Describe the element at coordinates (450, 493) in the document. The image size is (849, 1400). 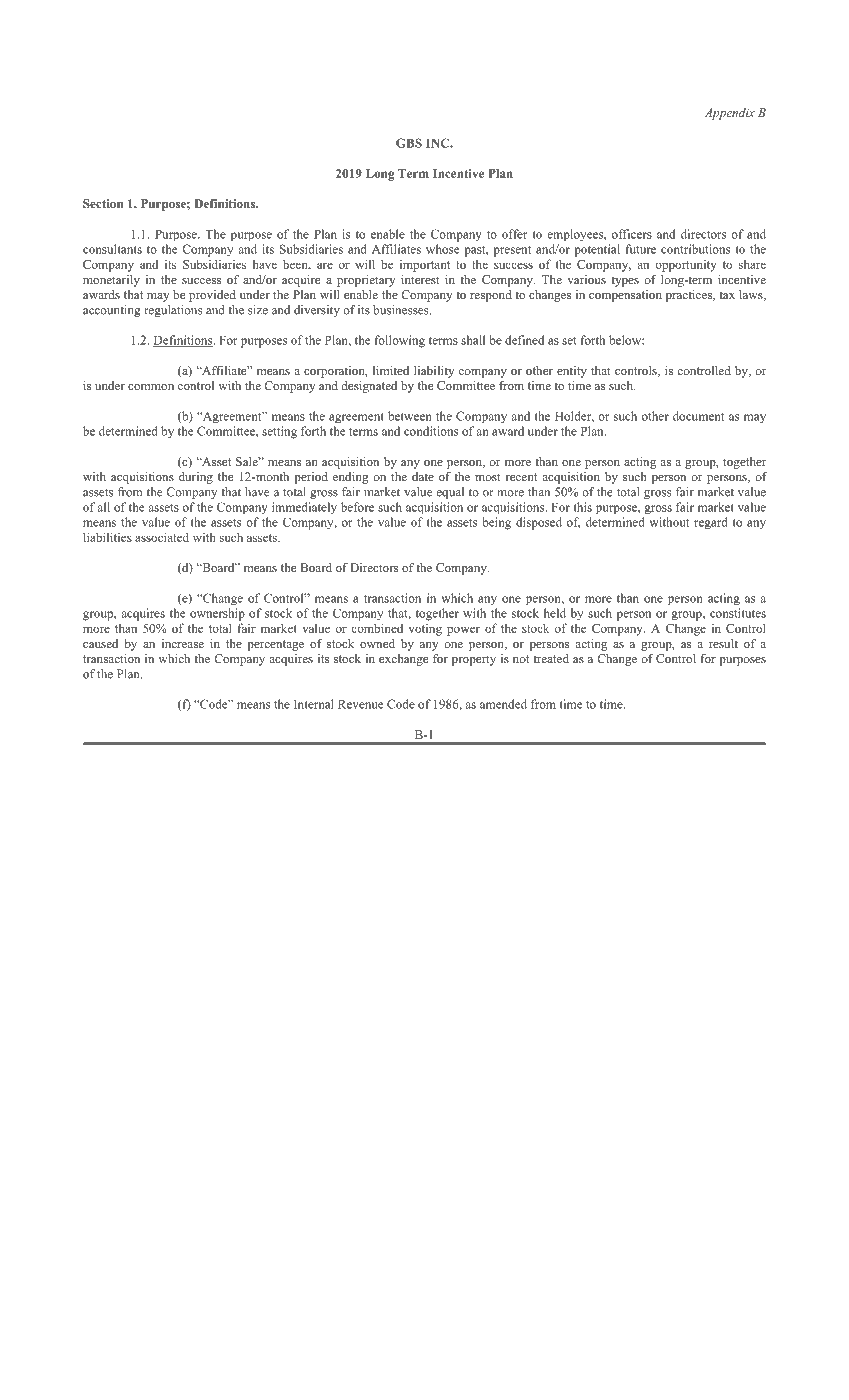
I see `equal` at that location.
